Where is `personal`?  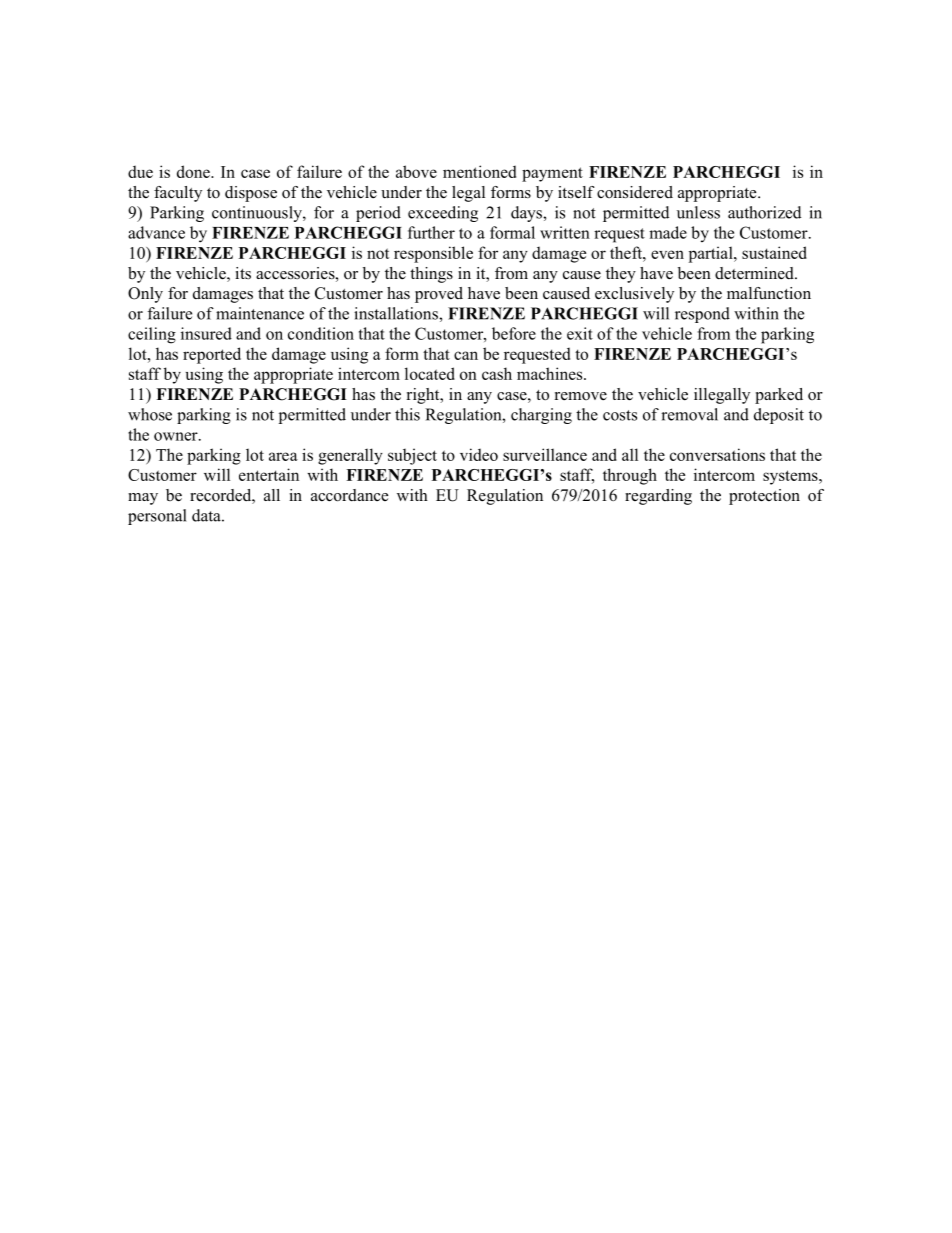
personal is located at coordinates (157, 517).
